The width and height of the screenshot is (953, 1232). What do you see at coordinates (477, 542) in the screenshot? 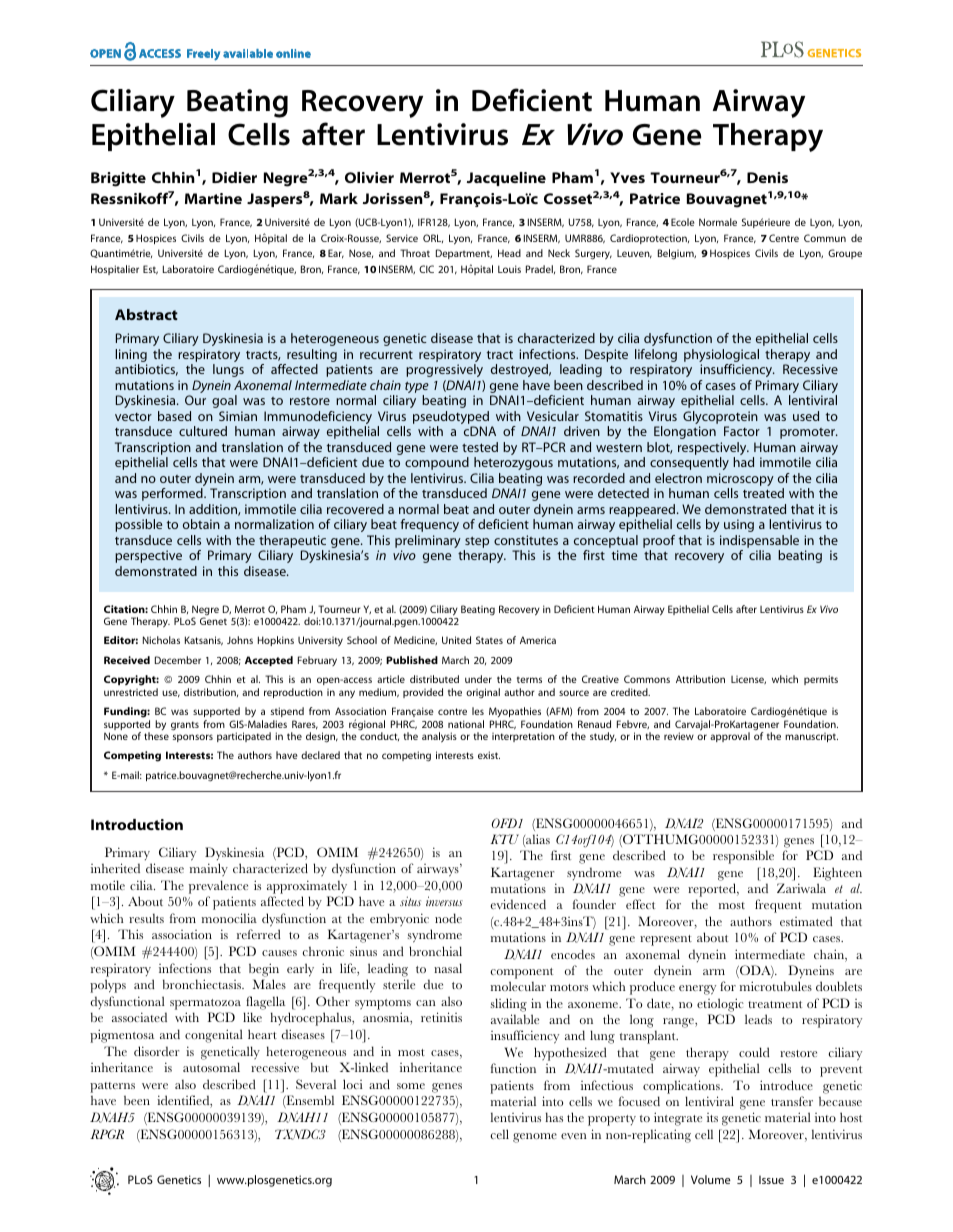
I see `step` at bounding box center [477, 542].
